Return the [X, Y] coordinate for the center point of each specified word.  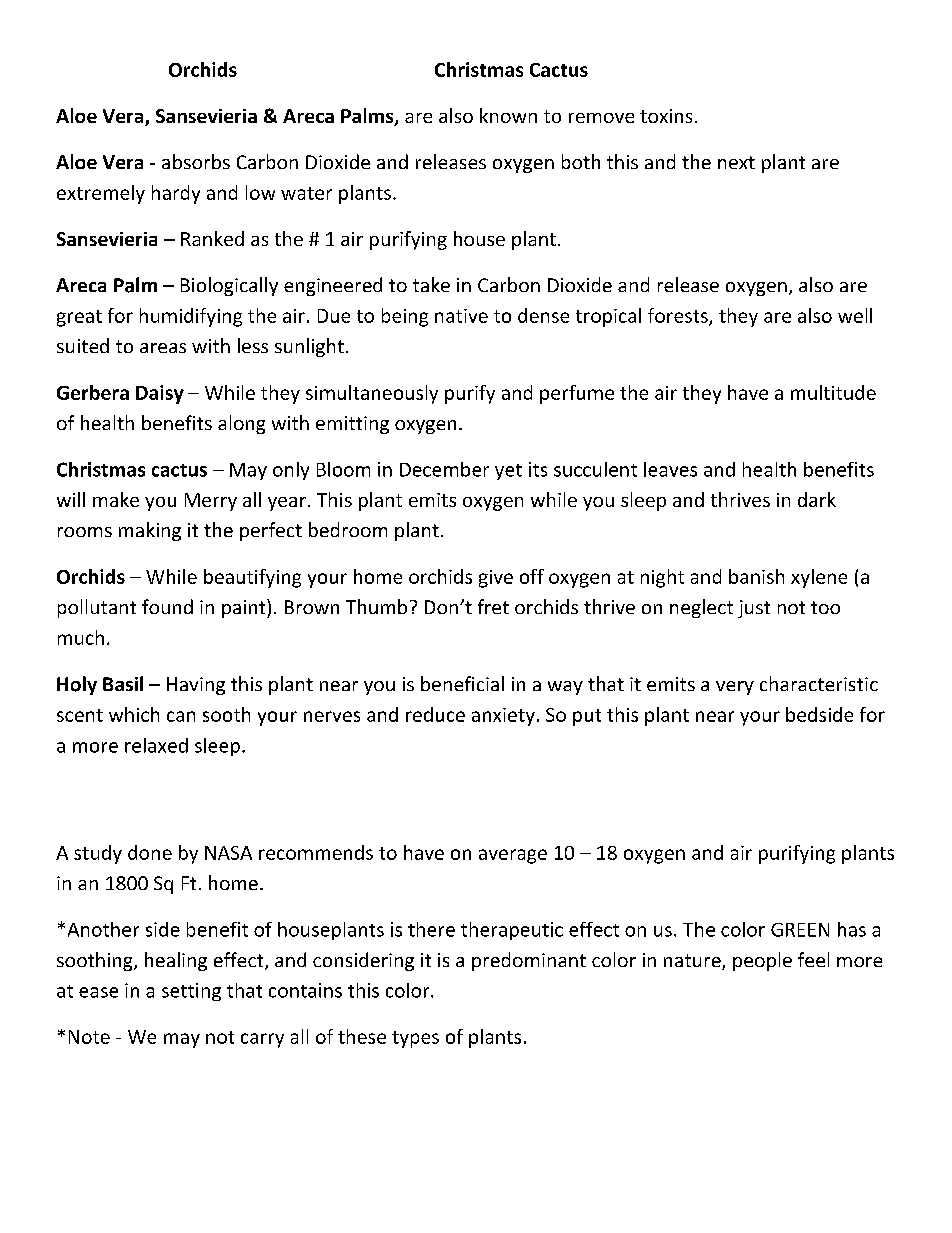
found [167, 606]
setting [191, 992]
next [736, 162]
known [508, 115]
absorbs [196, 161]
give [496, 579]
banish [756, 576]
